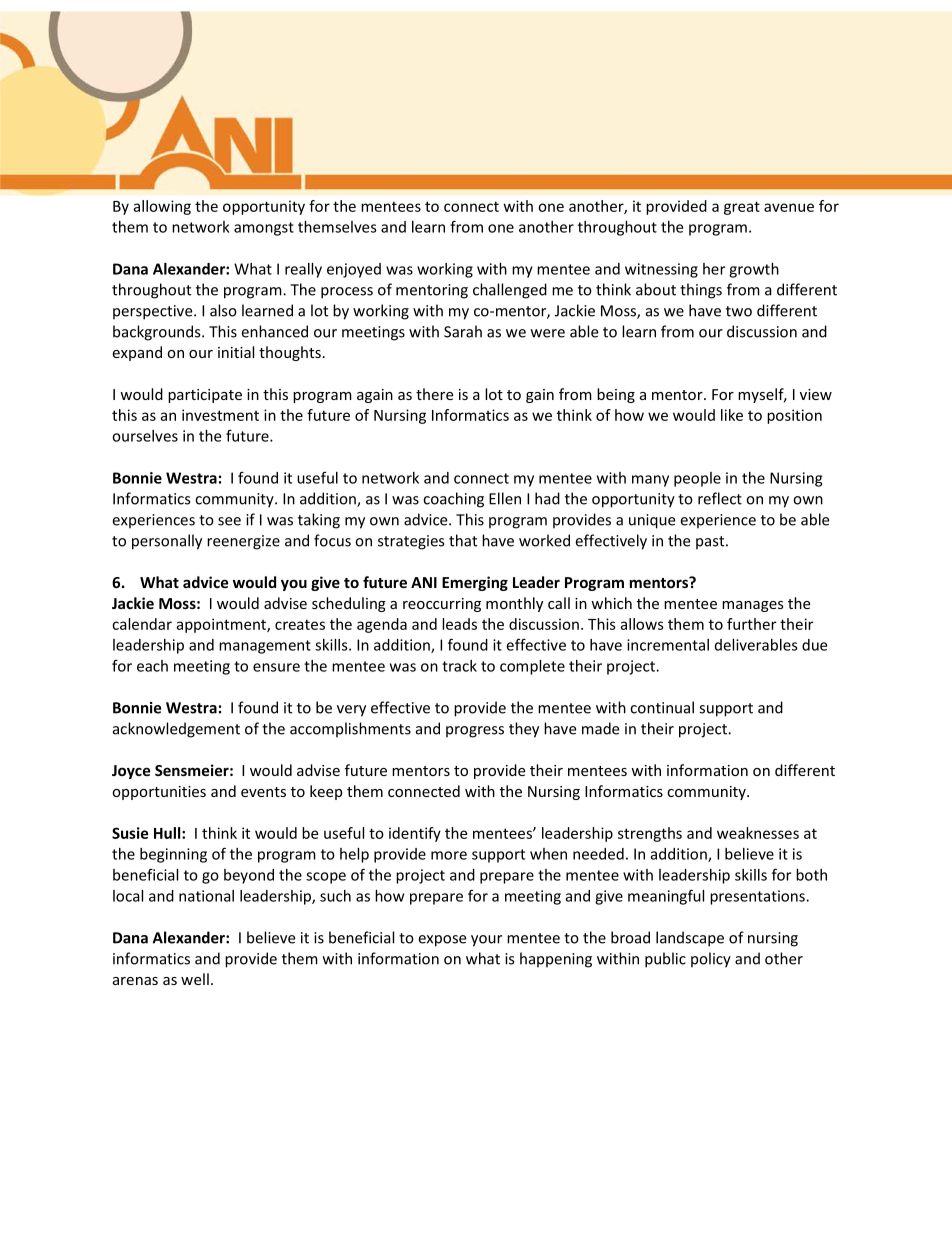 The image size is (952, 1233). What do you see at coordinates (510, 291) in the screenshot?
I see `challenged` at bounding box center [510, 291].
